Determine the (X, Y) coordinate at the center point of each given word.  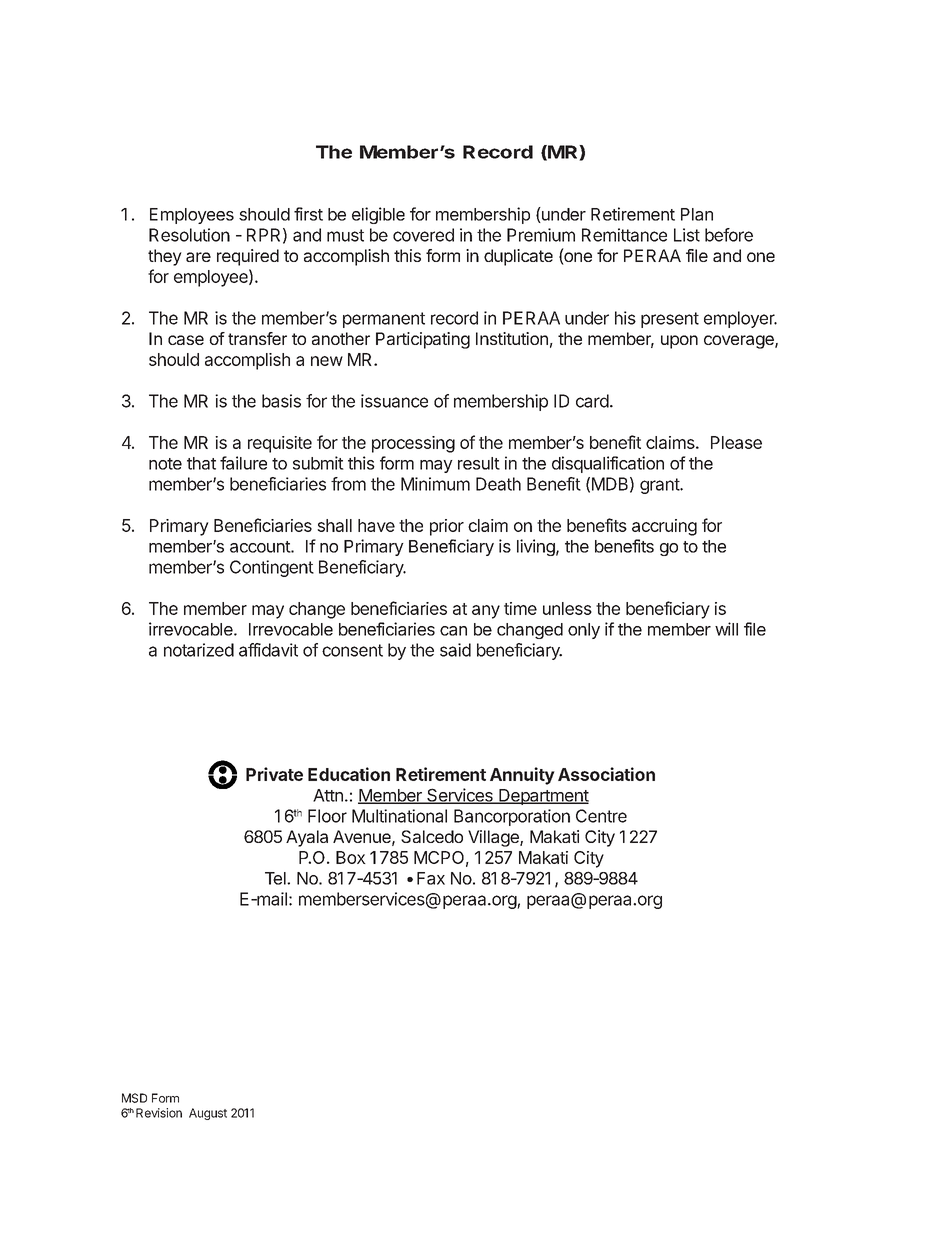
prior (447, 527)
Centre (601, 816)
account (261, 547)
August (208, 1114)
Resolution (189, 235)
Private (274, 774)
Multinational (399, 816)
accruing (664, 527)
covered (423, 235)
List (687, 235)
